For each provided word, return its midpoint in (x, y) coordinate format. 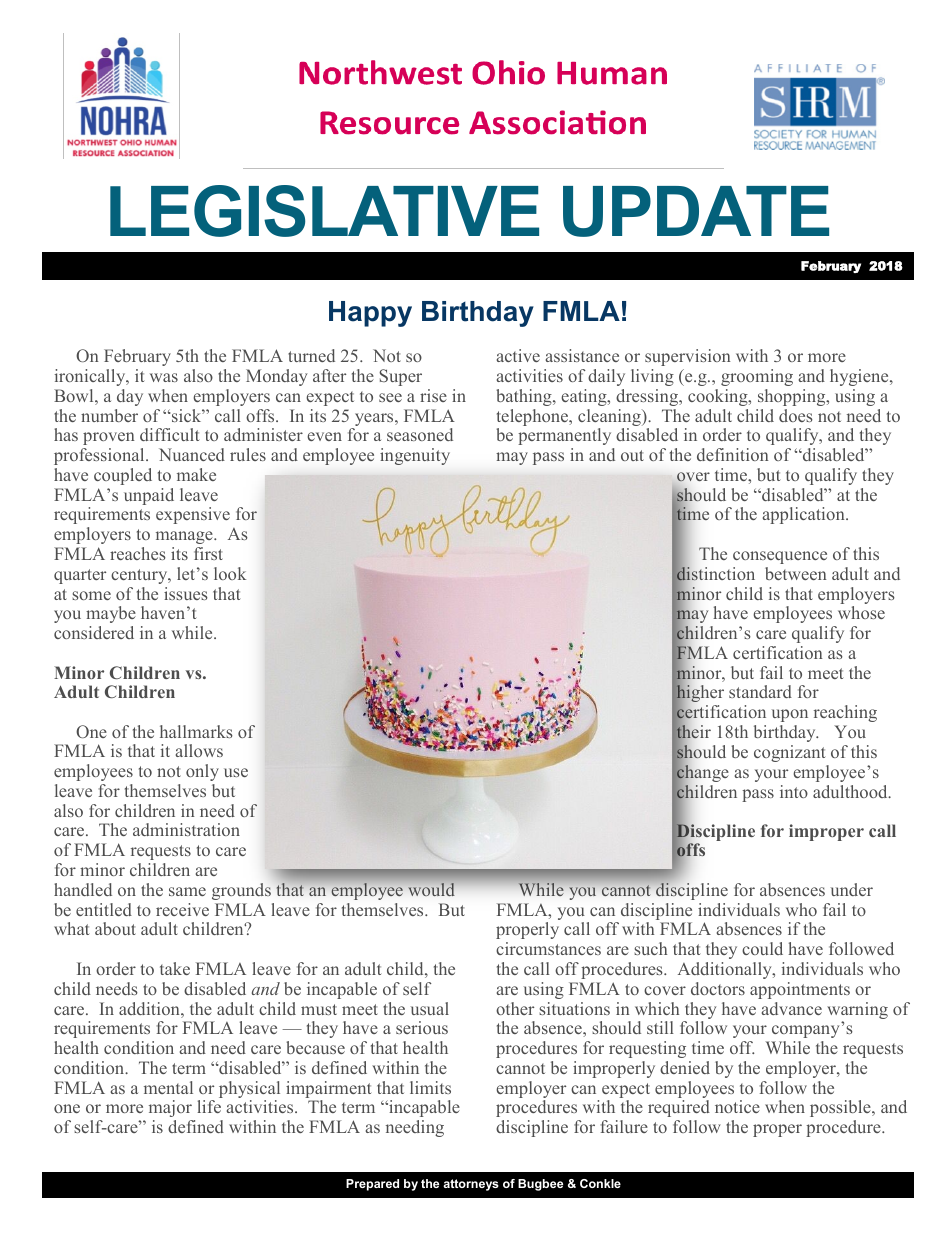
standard (760, 691)
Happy (370, 314)
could (762, 948)
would (431, 889)
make (196, 474)
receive (182, 909)
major (170, 1108)
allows (199, 750)
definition (732, 454)
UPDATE (696, 211)
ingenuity (415, 456)
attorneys (471, 1185)
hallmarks (196, 731)
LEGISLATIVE (324, 211)
